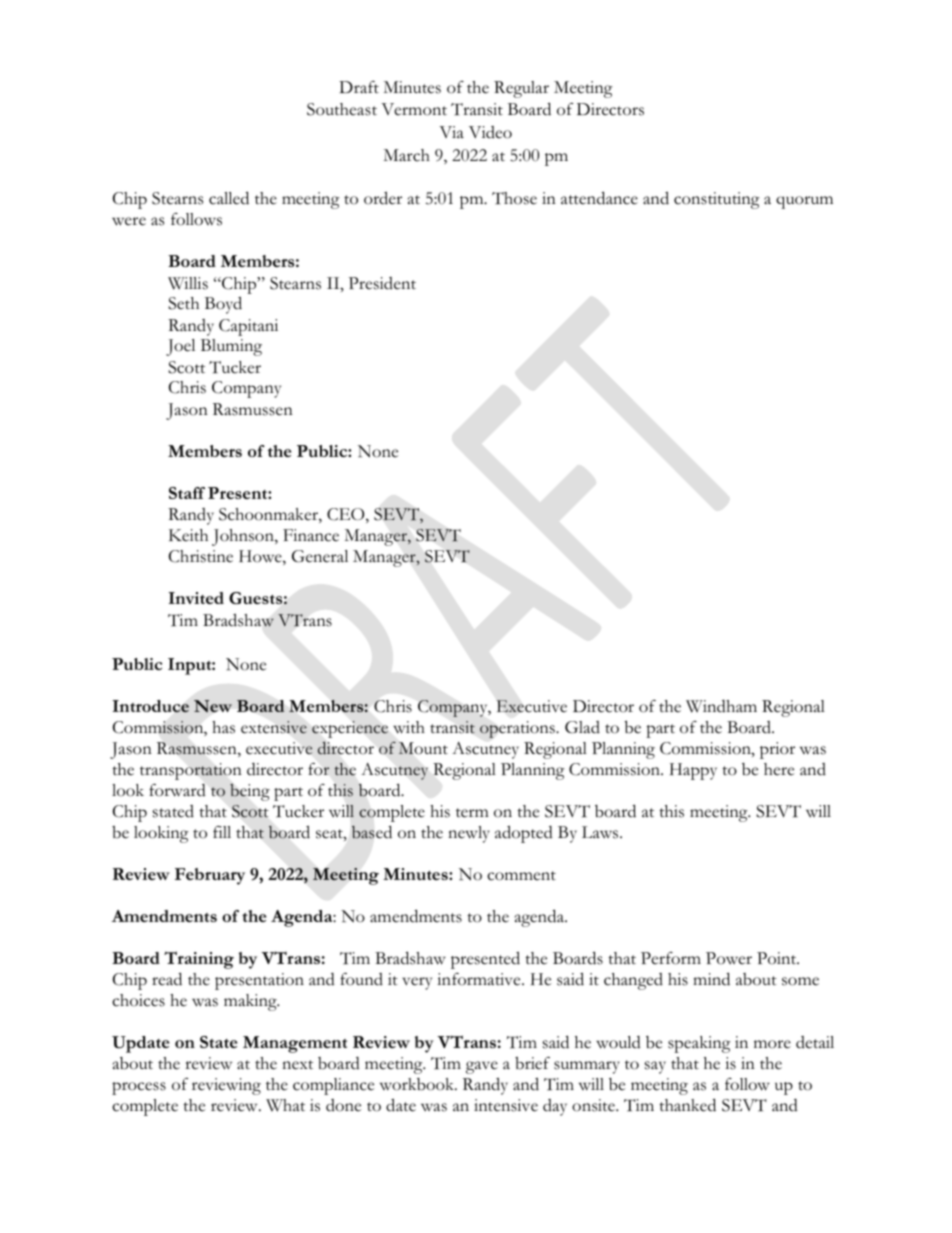 The image size is (952, 1233). What do you see at coordinates (490, 132) in the page?
I see `Video` at bounding box center [490, 132].
